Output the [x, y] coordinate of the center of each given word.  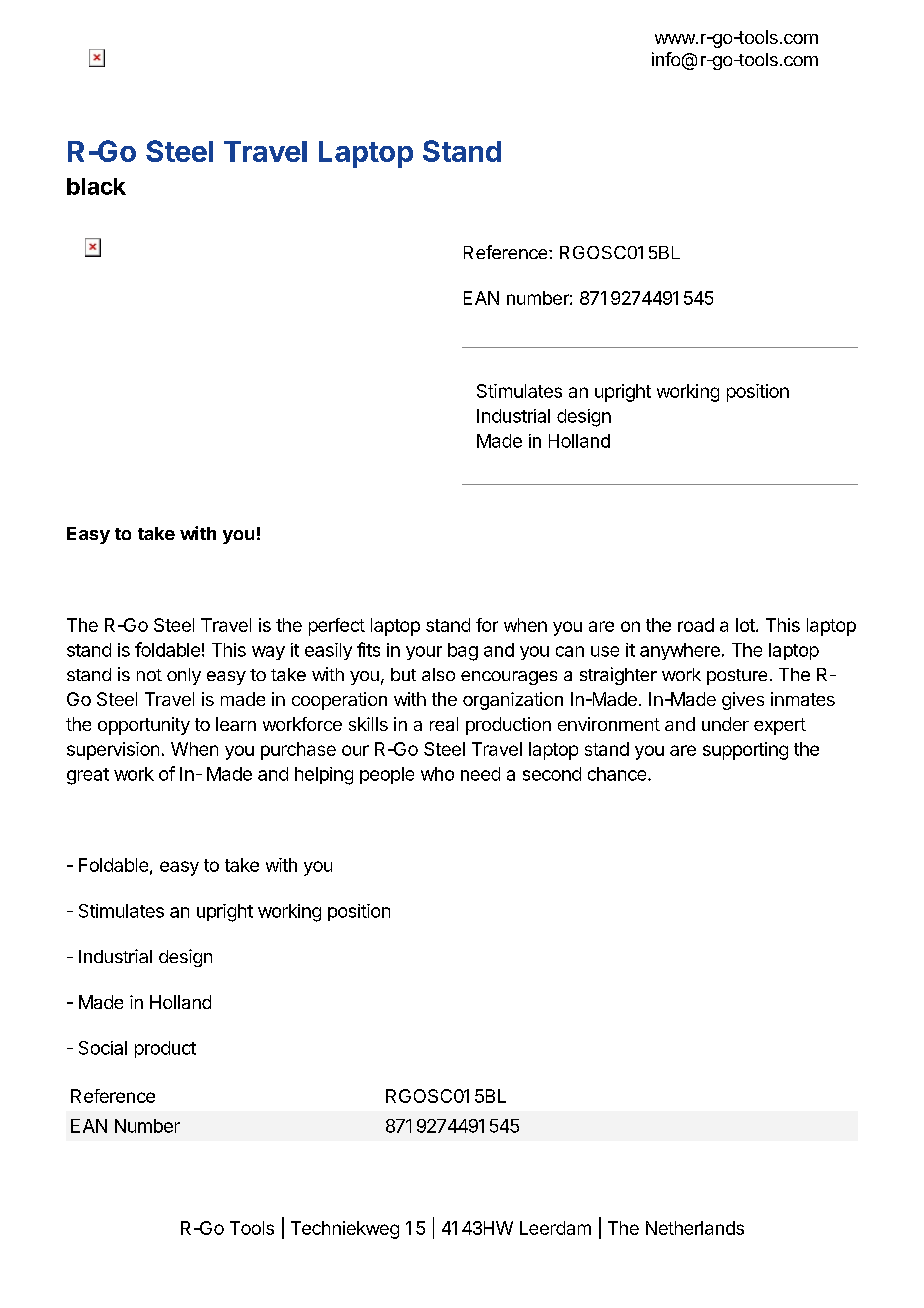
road [696, 625]
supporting [745, 751]
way [268, 653]
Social [103, 1048]
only [184, 676]
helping [324, 776]
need [480, 774]
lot [746, 625]
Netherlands [695, 1228]
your [424, 653]
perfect [337, 627]
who [437, 774]
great [88, 776]
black [96, 186]
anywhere [680, 651]
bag [463, 652]
